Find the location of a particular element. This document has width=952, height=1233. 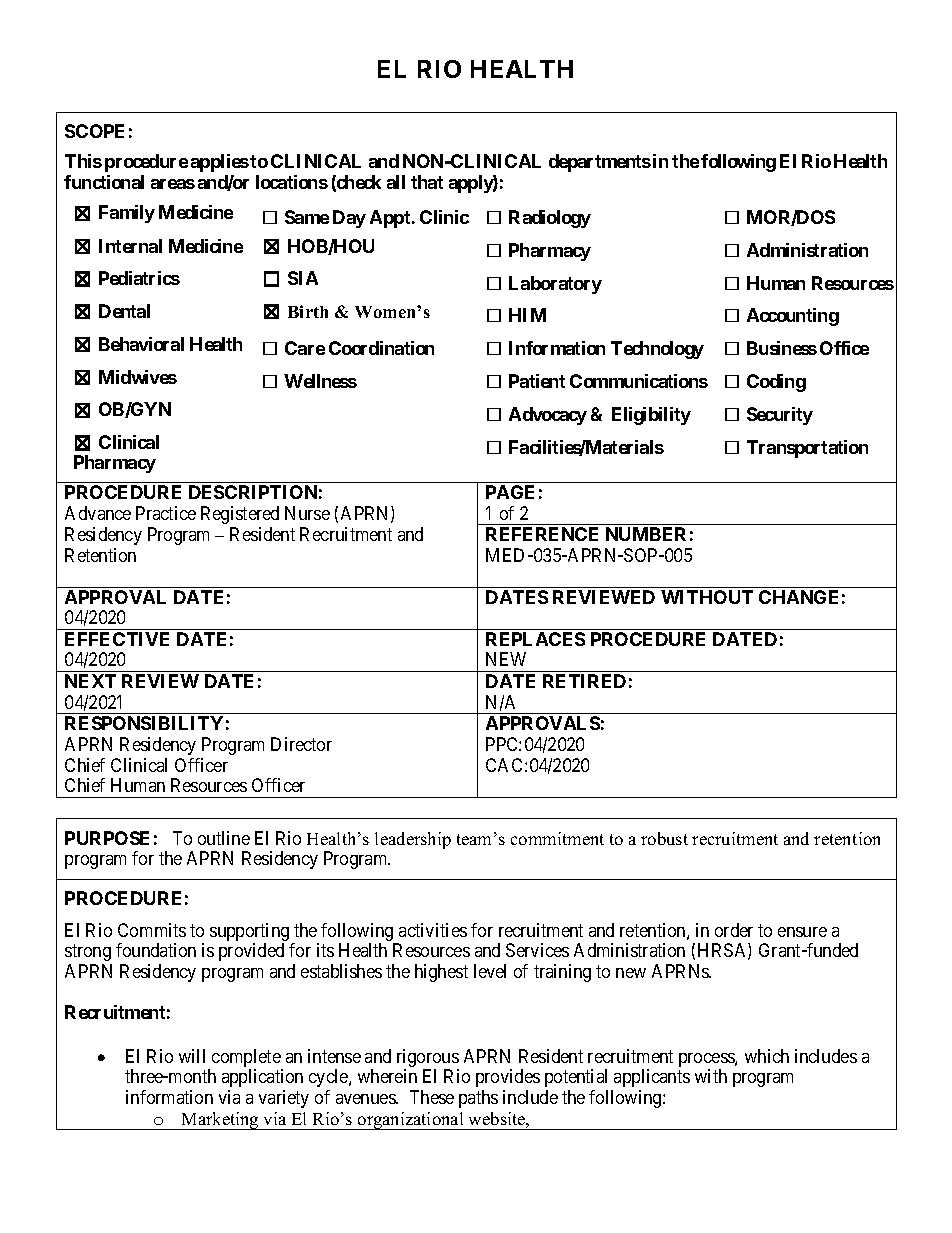

that is located at coordinates (427, 182).
